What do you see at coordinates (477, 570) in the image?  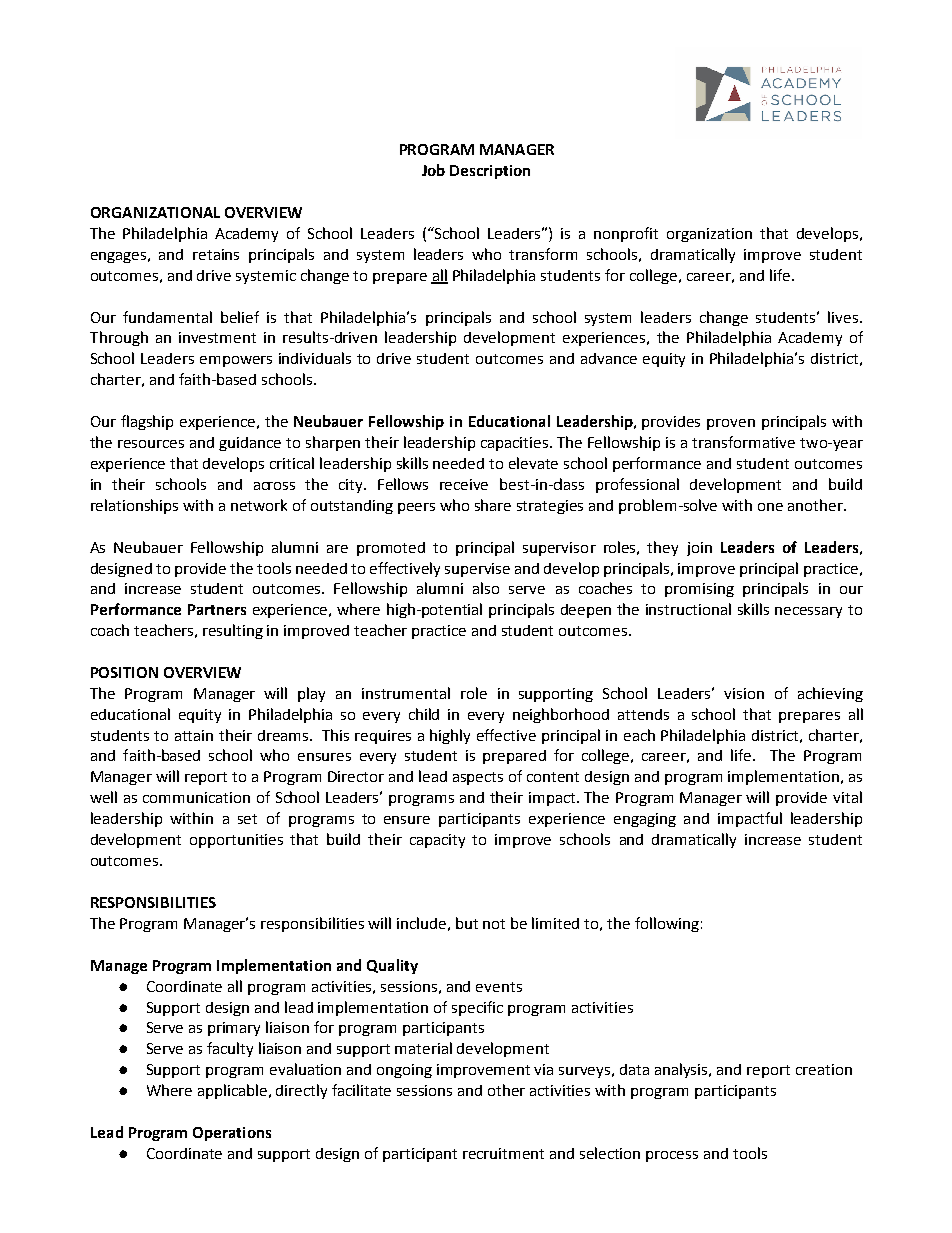 I see `supervise` at bounding box center [477, 570].
